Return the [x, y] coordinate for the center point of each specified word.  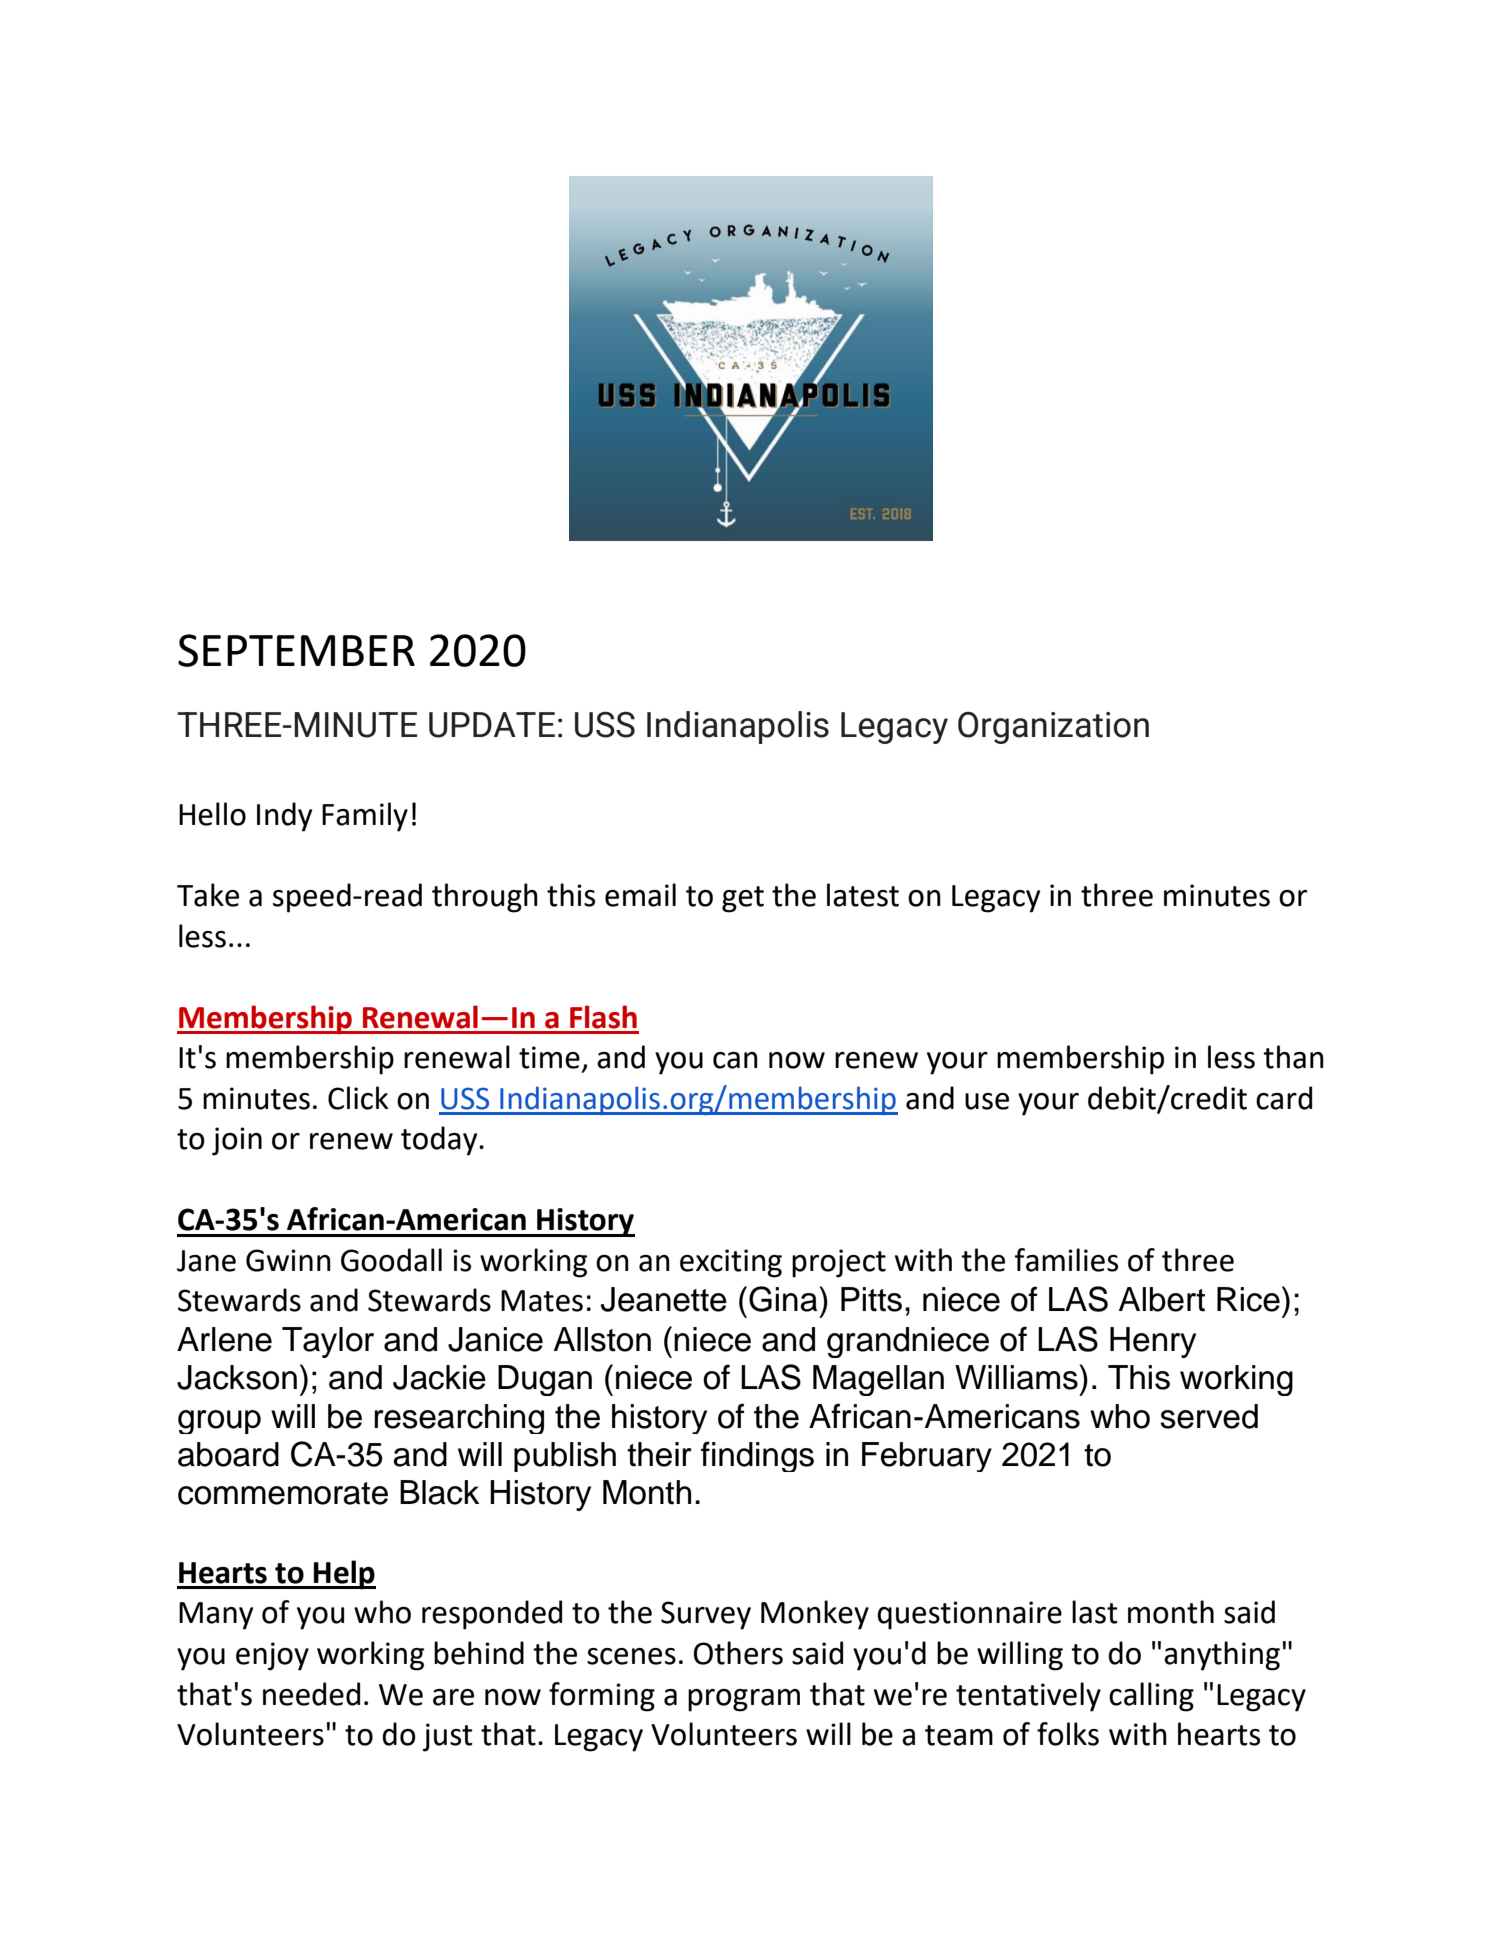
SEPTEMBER [296, 650]
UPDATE [492, 725]
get [743, 899]
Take [208, 895]
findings [757, 1456]
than [1293, 1057]
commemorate [283, 1493]
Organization [1053, 728]
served [1209, 1416]
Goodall [391, 1260]
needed [311, 1694]
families [1066, 1260]
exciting [731, 1263]
